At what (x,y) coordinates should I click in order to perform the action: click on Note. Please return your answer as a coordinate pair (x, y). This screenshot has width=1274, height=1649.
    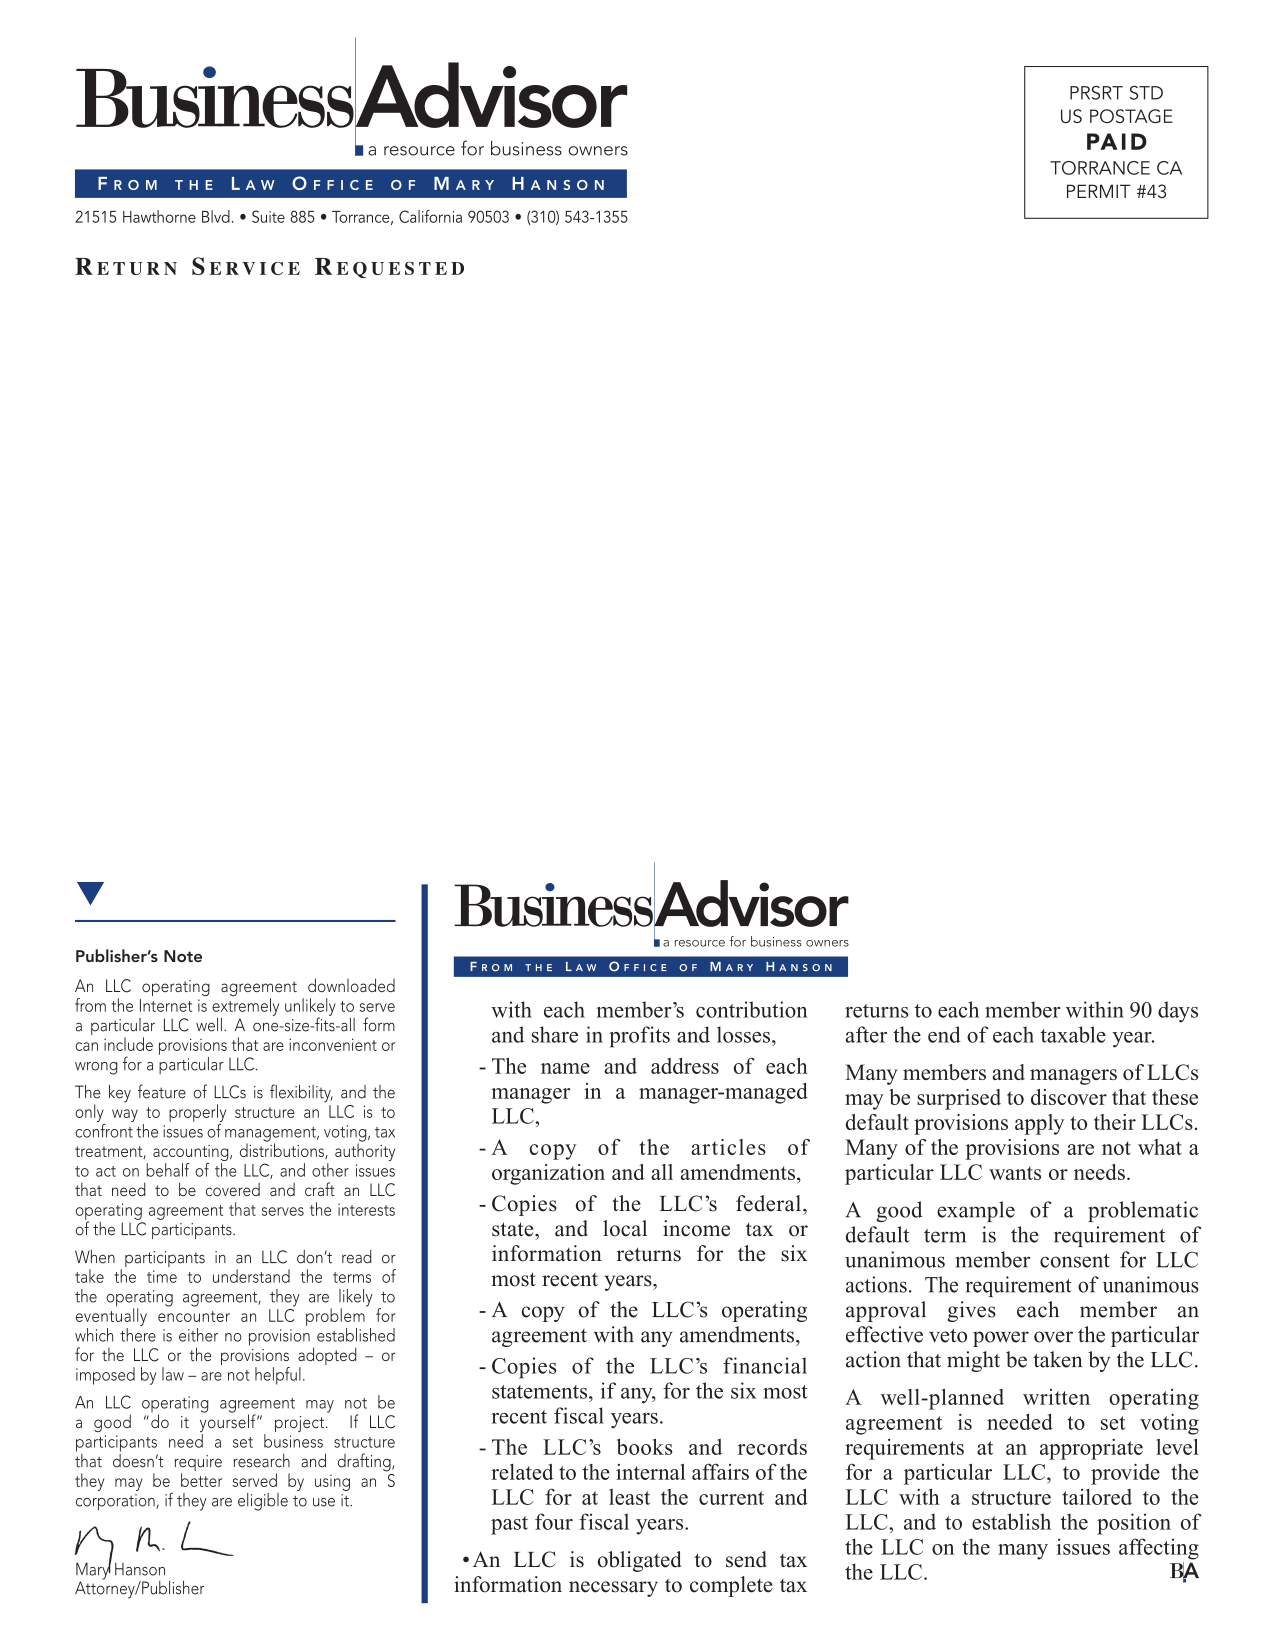
    Looking at the image, I should click on (183, 956).
